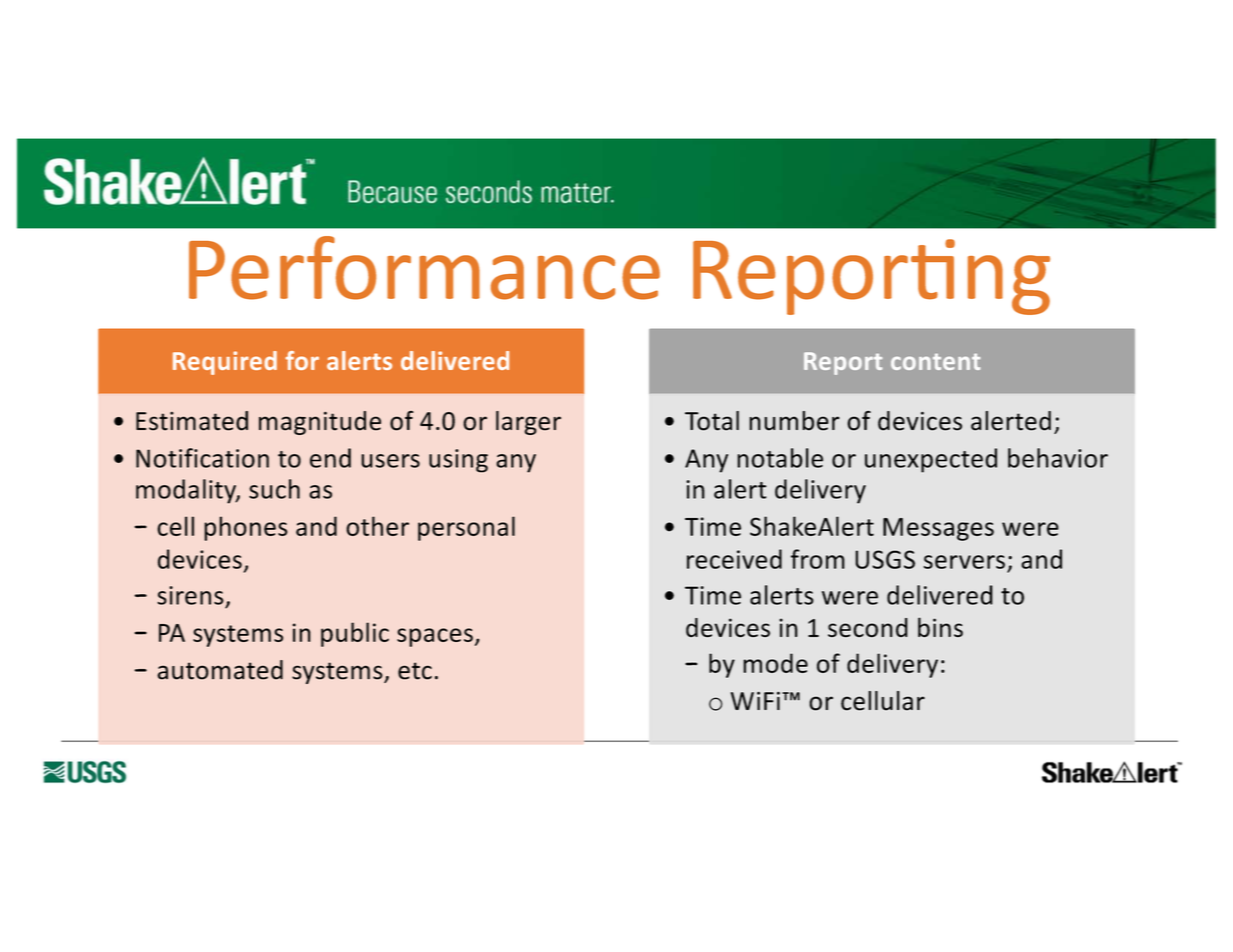 The height and width of the page is (952, 1233). I want to click on Messages, so click(938, 529).
